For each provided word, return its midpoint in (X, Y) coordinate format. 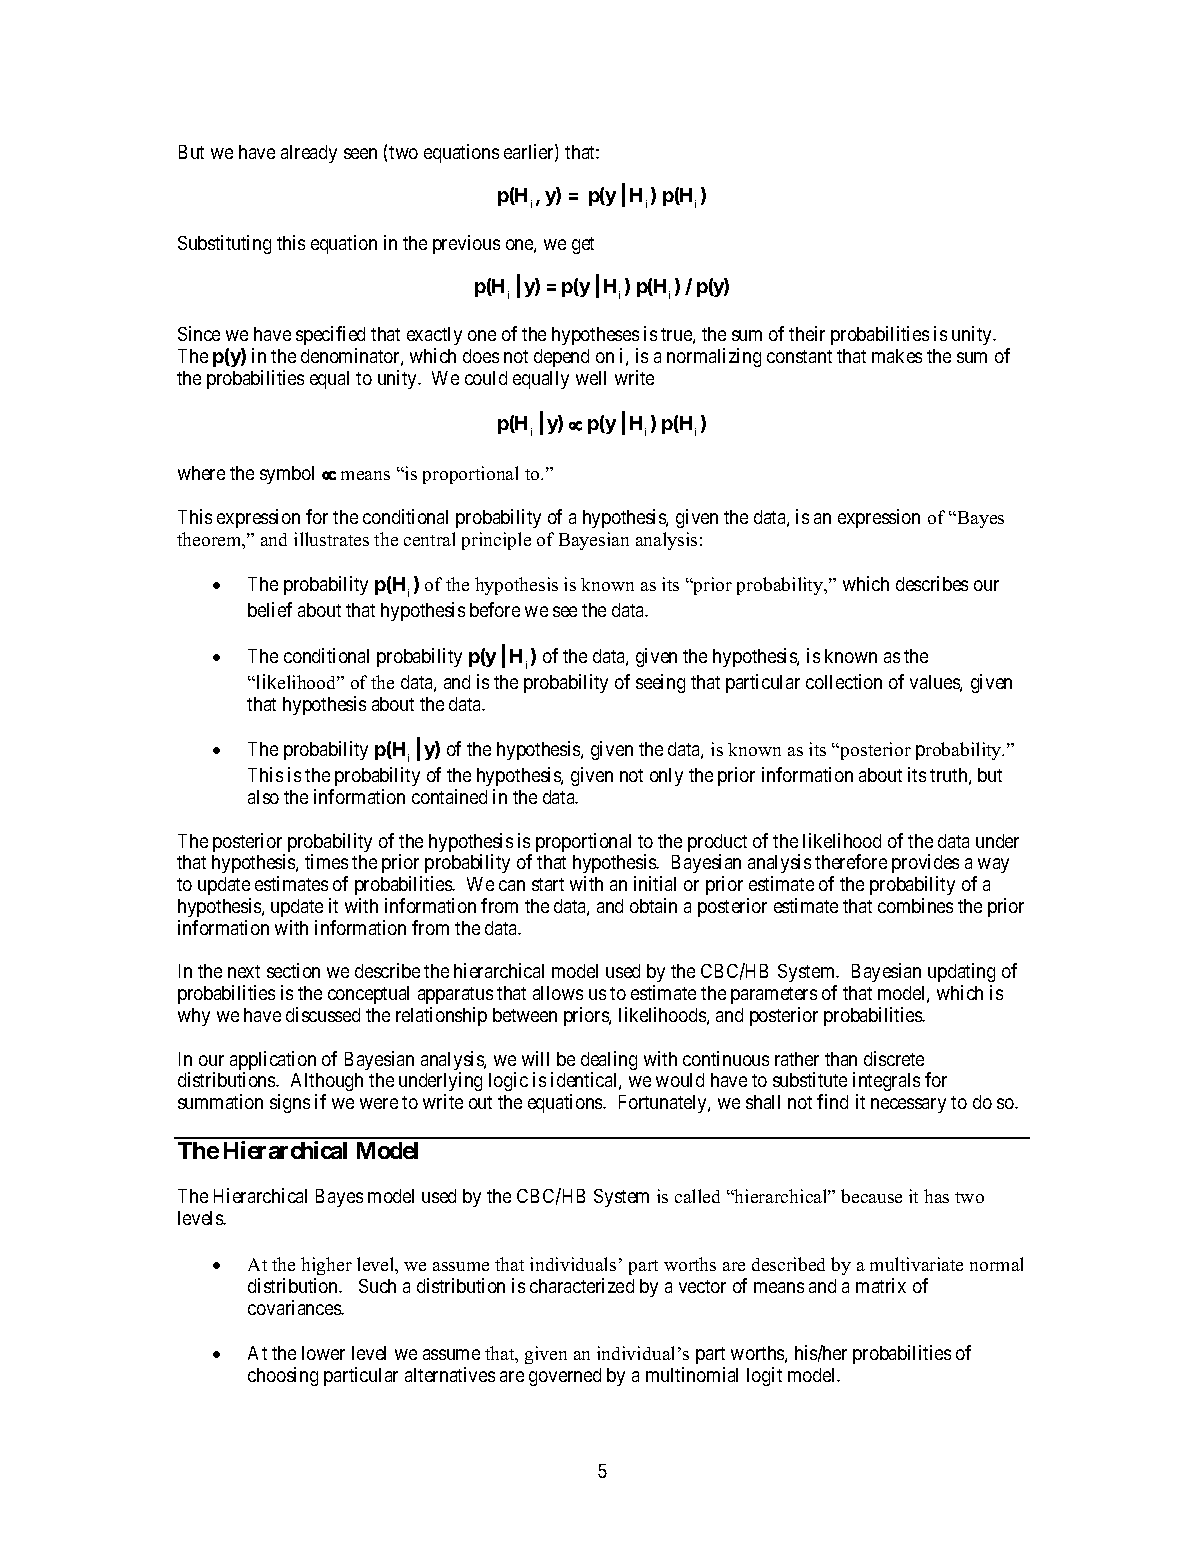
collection (844, 681)
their (807, 333)
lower (323, 1353)
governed (565, 1377)
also (263, 797)
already (309, 154)
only (666, 777)
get (583, 245)
